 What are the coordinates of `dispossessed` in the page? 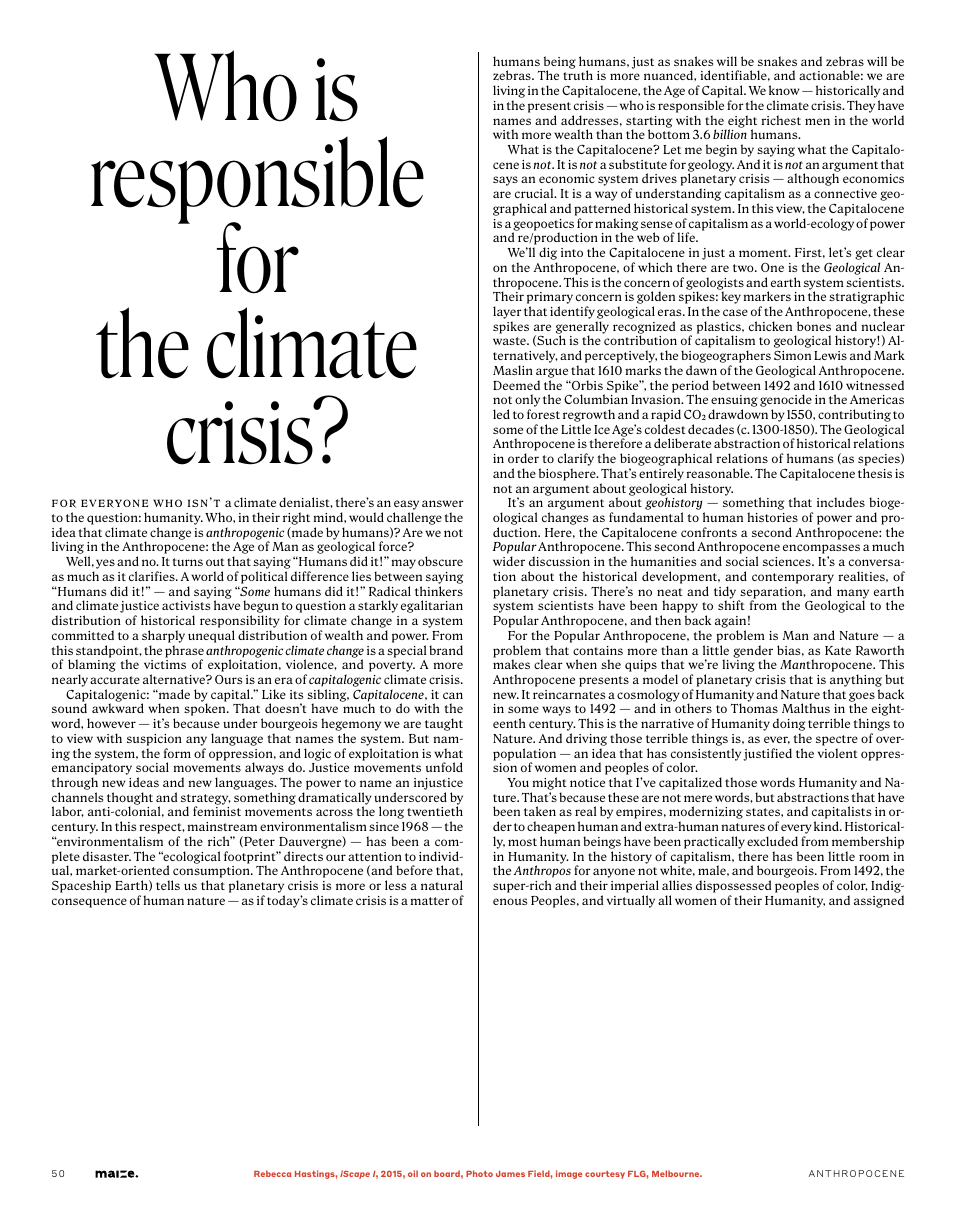 It's located at (733, 886).
